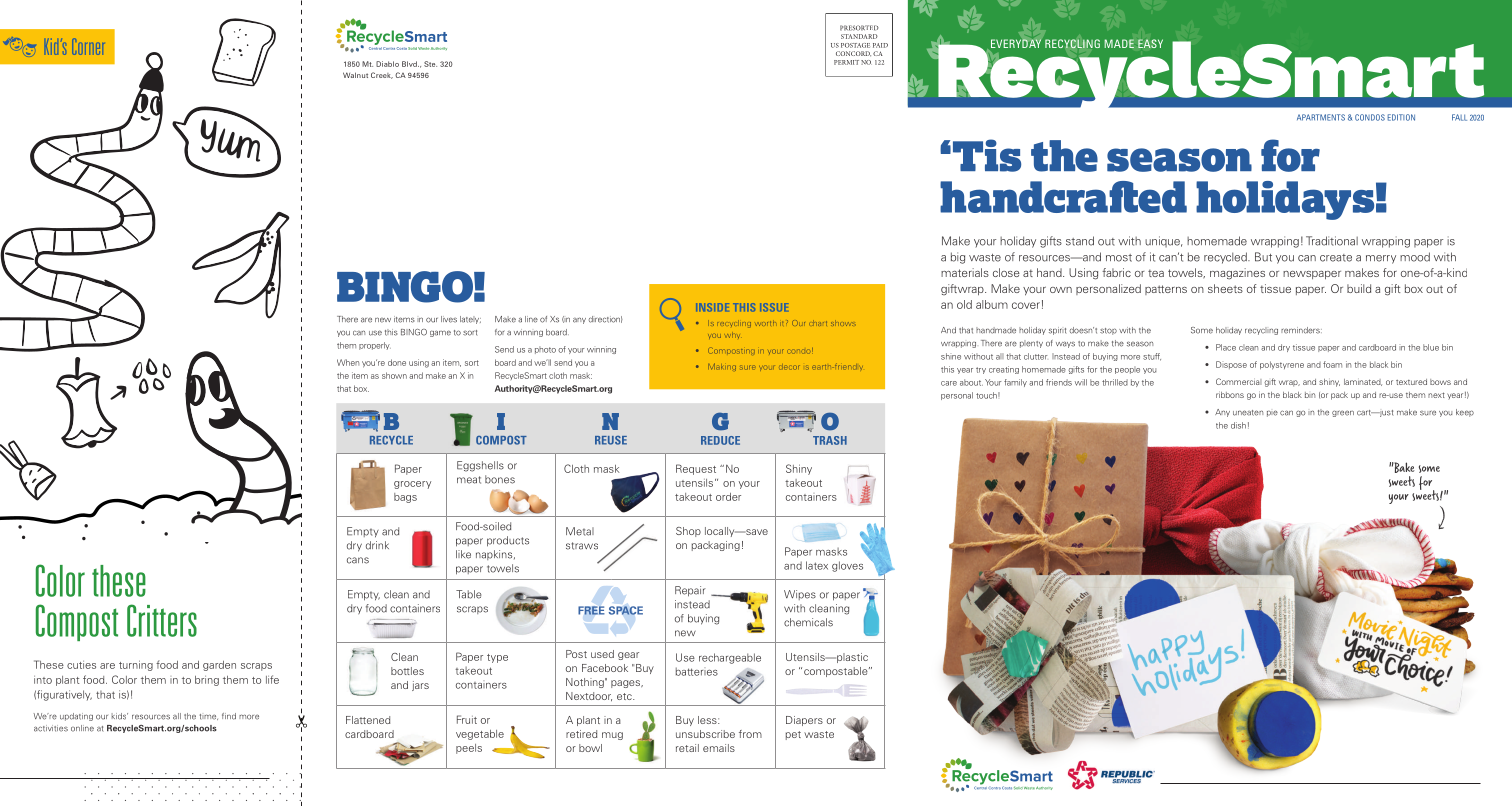 The width and height of the screenshot is (1512, 806). What do you see at coordinates (846, 62) in the screenshot?
I see `PERMIT` at bounding box center [846, 62].
